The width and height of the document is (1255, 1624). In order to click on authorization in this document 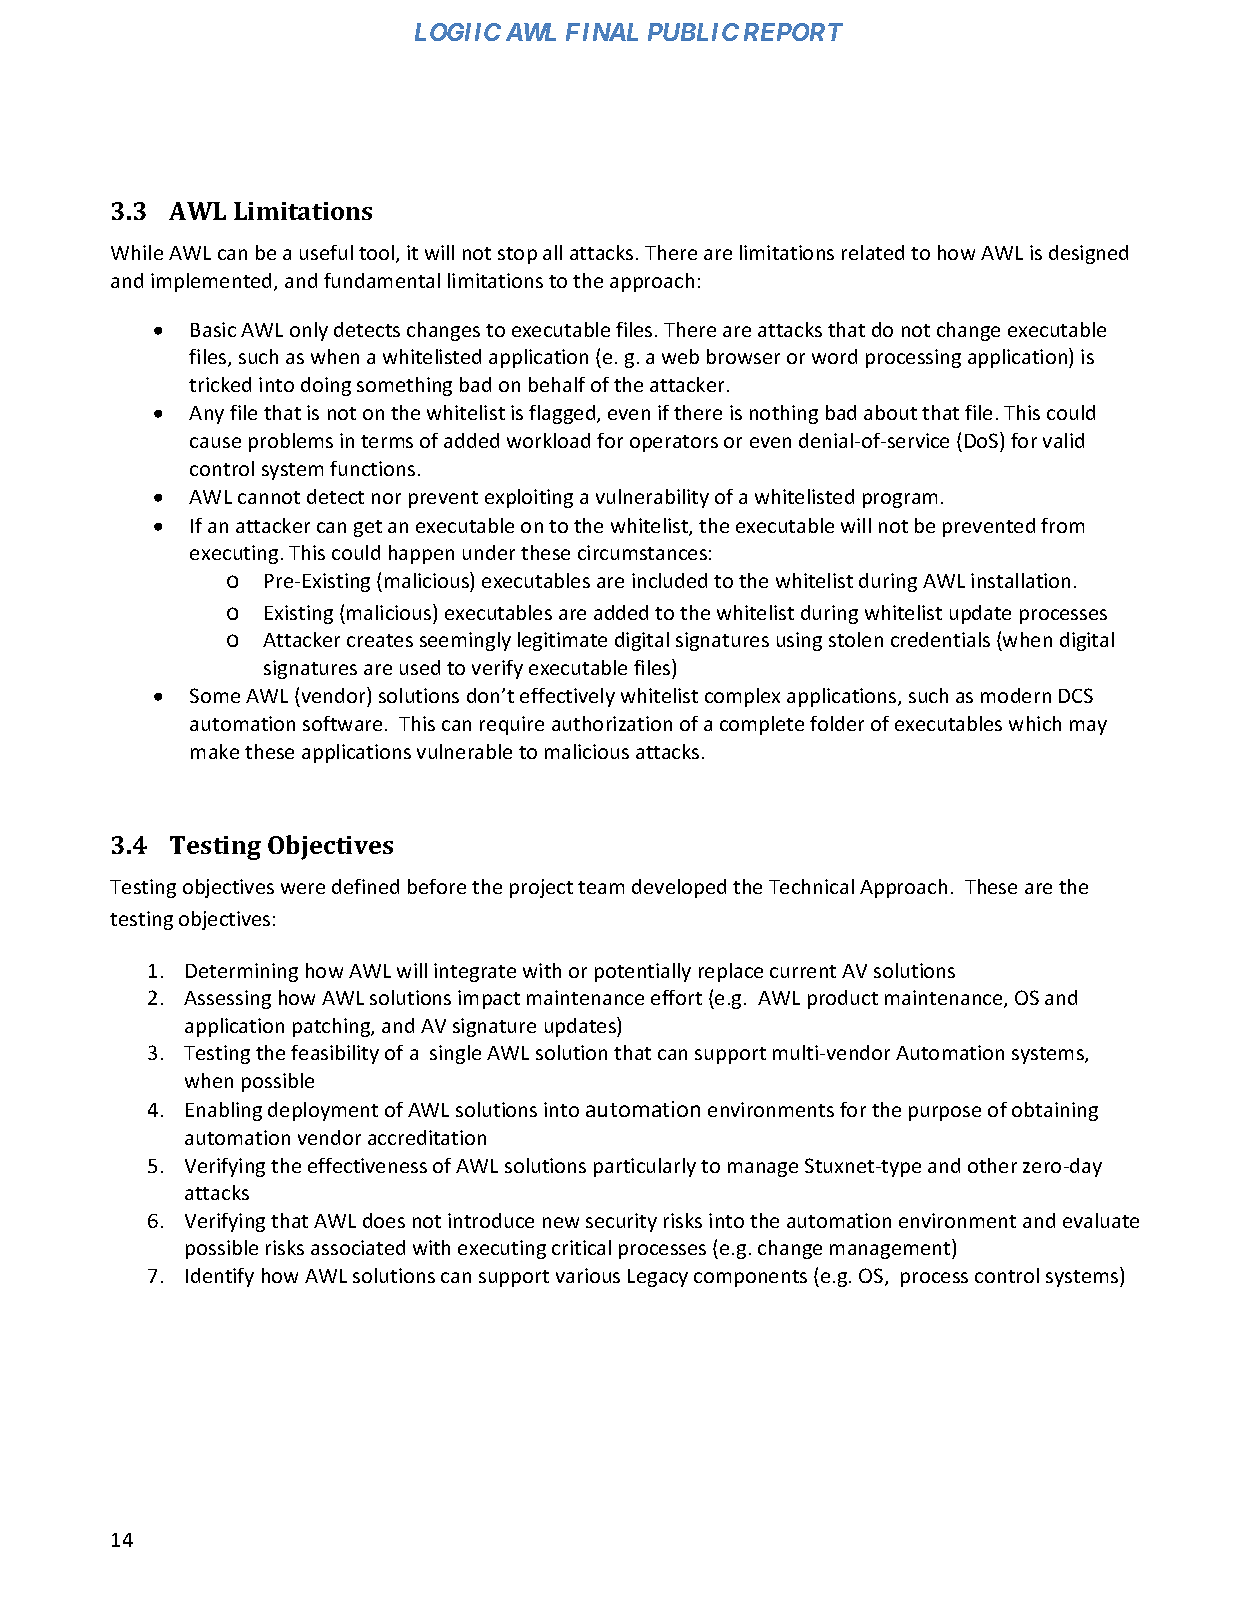, I will do `click(612, 723)`.
